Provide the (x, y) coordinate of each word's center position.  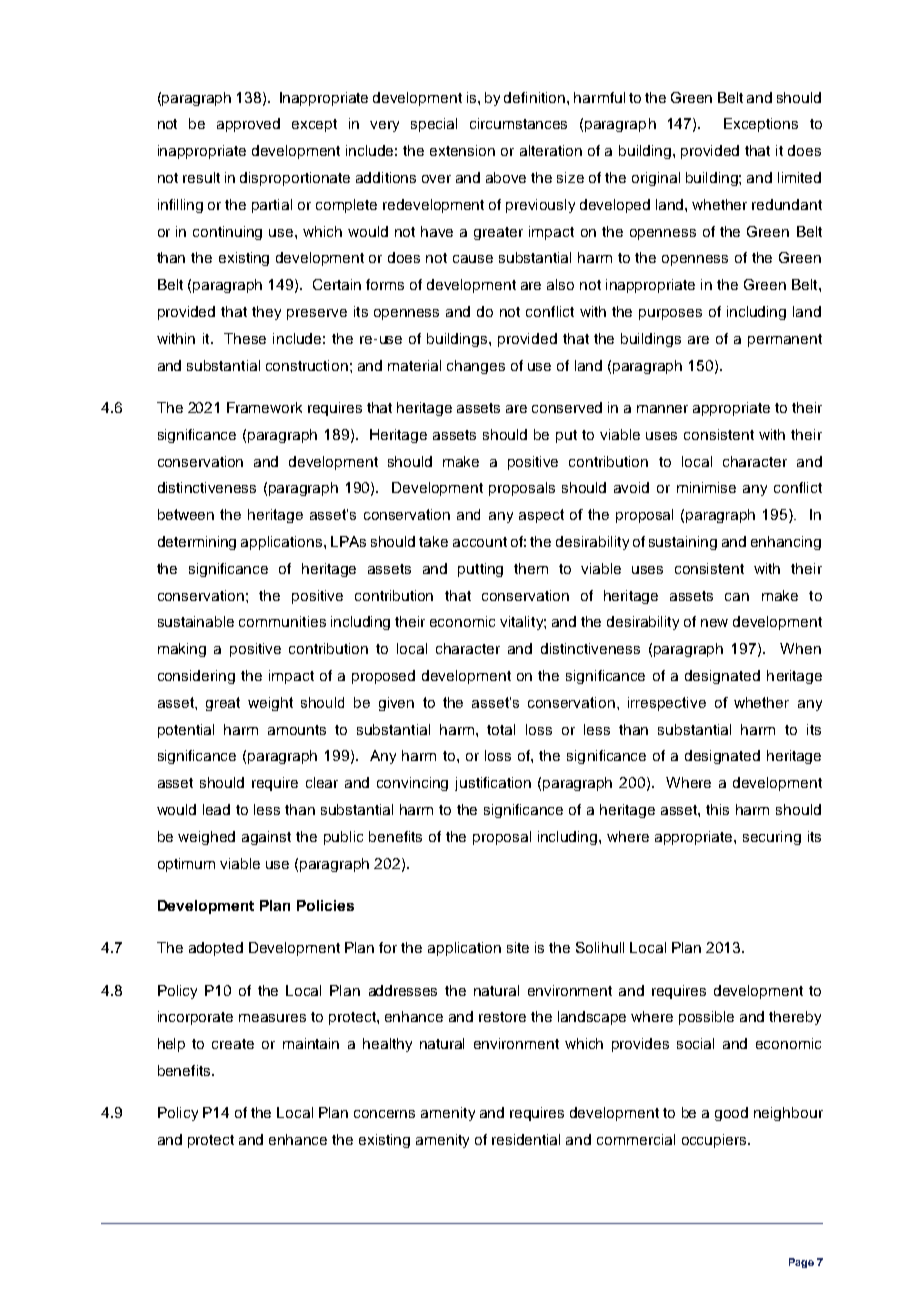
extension (462, 150)
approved (248, 125)
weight (270, 704)
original (656, 179)
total (501, 729)
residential (526, 1139)
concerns (384, 1114)
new (714, 623)
